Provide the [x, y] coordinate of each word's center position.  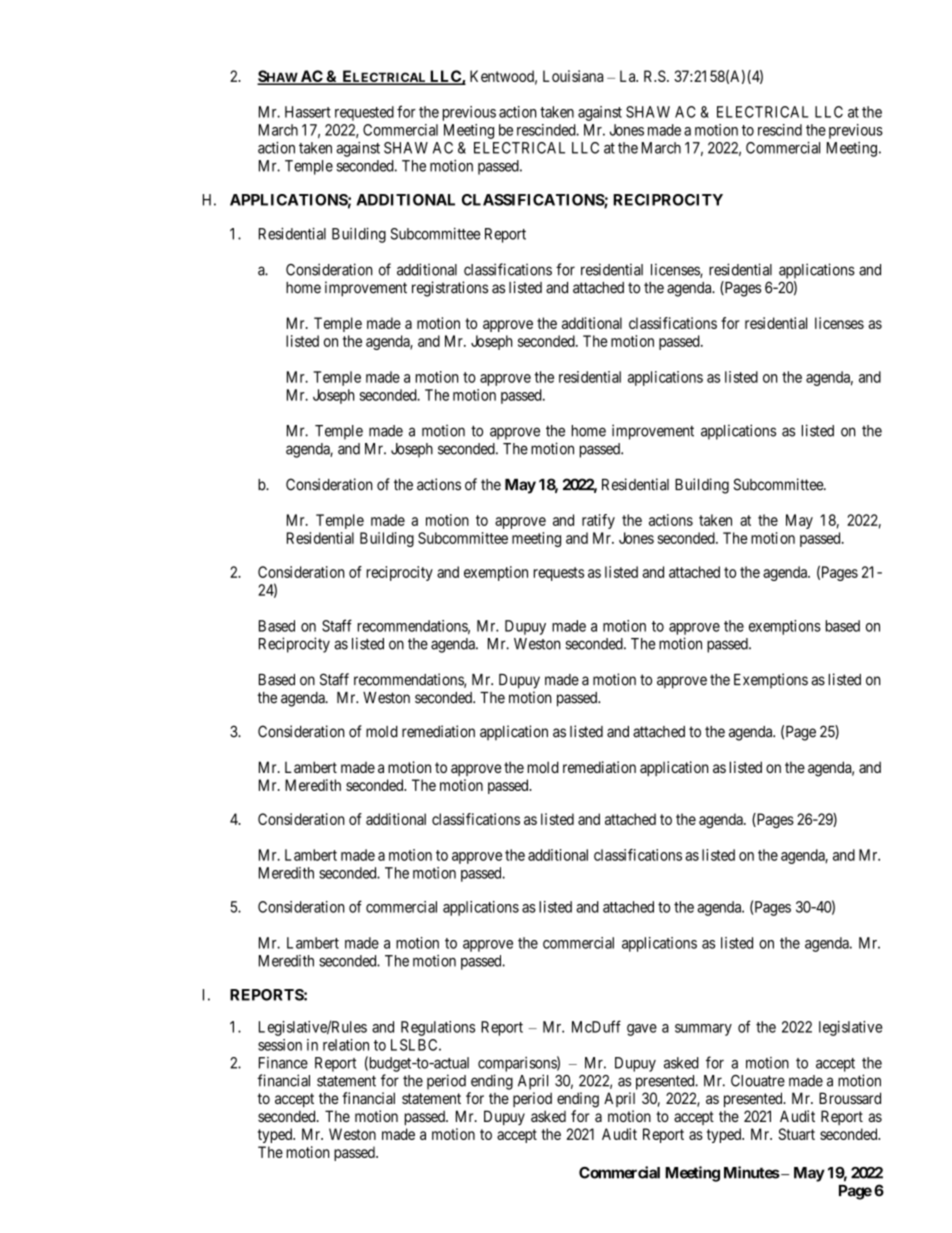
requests [559, 574]
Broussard [850, 1098]
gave [642, 1030]
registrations [450, 289]
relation [346, 1045]
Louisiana [573, 76]
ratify [598, 521]
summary [703, 1030]
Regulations [438, 1028]
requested [364, 113]
